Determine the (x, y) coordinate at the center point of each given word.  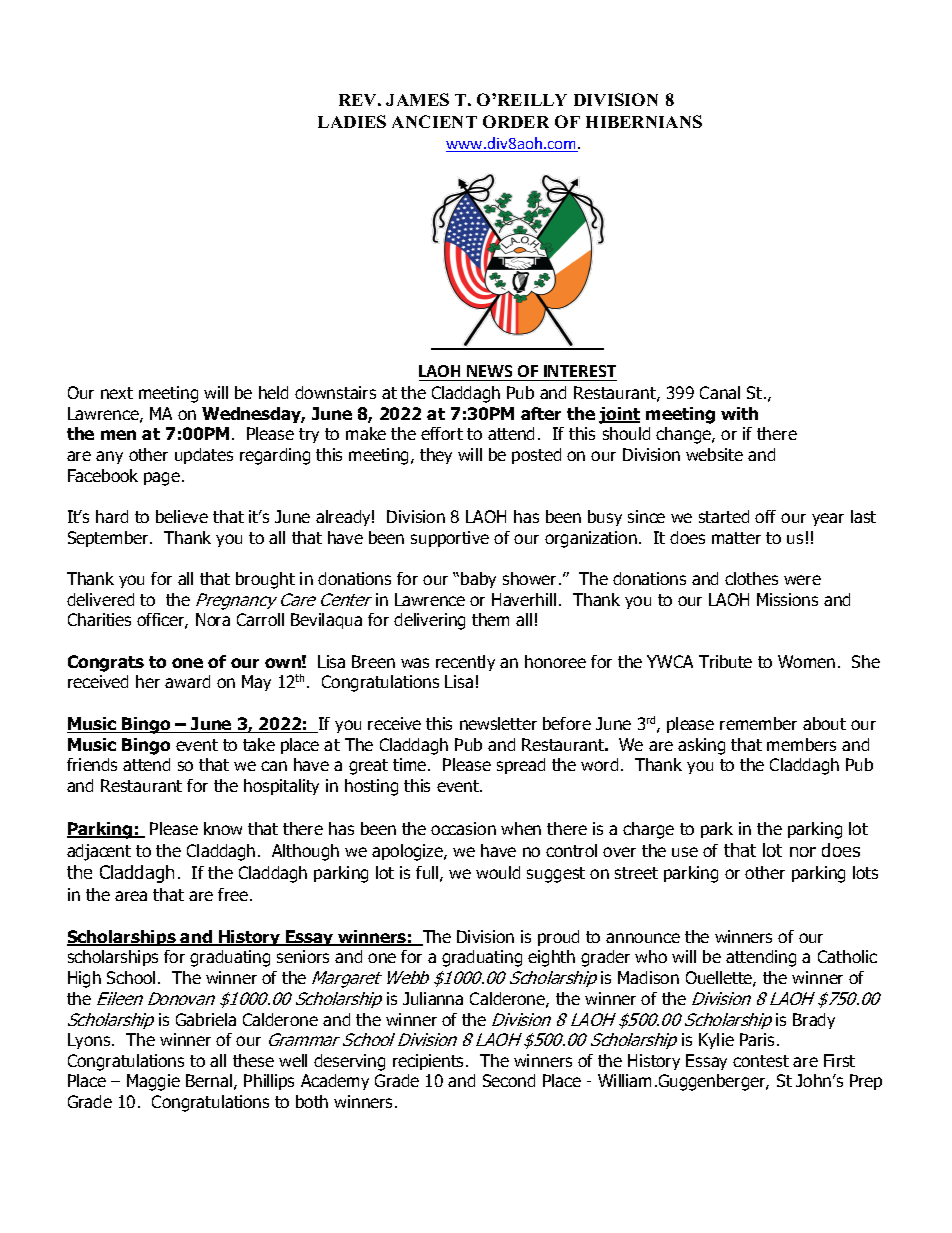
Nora (213, 619)
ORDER (516, 121)
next (117, 393)
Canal (720, 392)
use (685, 852)
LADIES (352, 121)
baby (478, 580)
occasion (463, 828)
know (223, 828)
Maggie (153, 1082)
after (541, 413)
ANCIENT (434, 121)
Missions (787, 599)
